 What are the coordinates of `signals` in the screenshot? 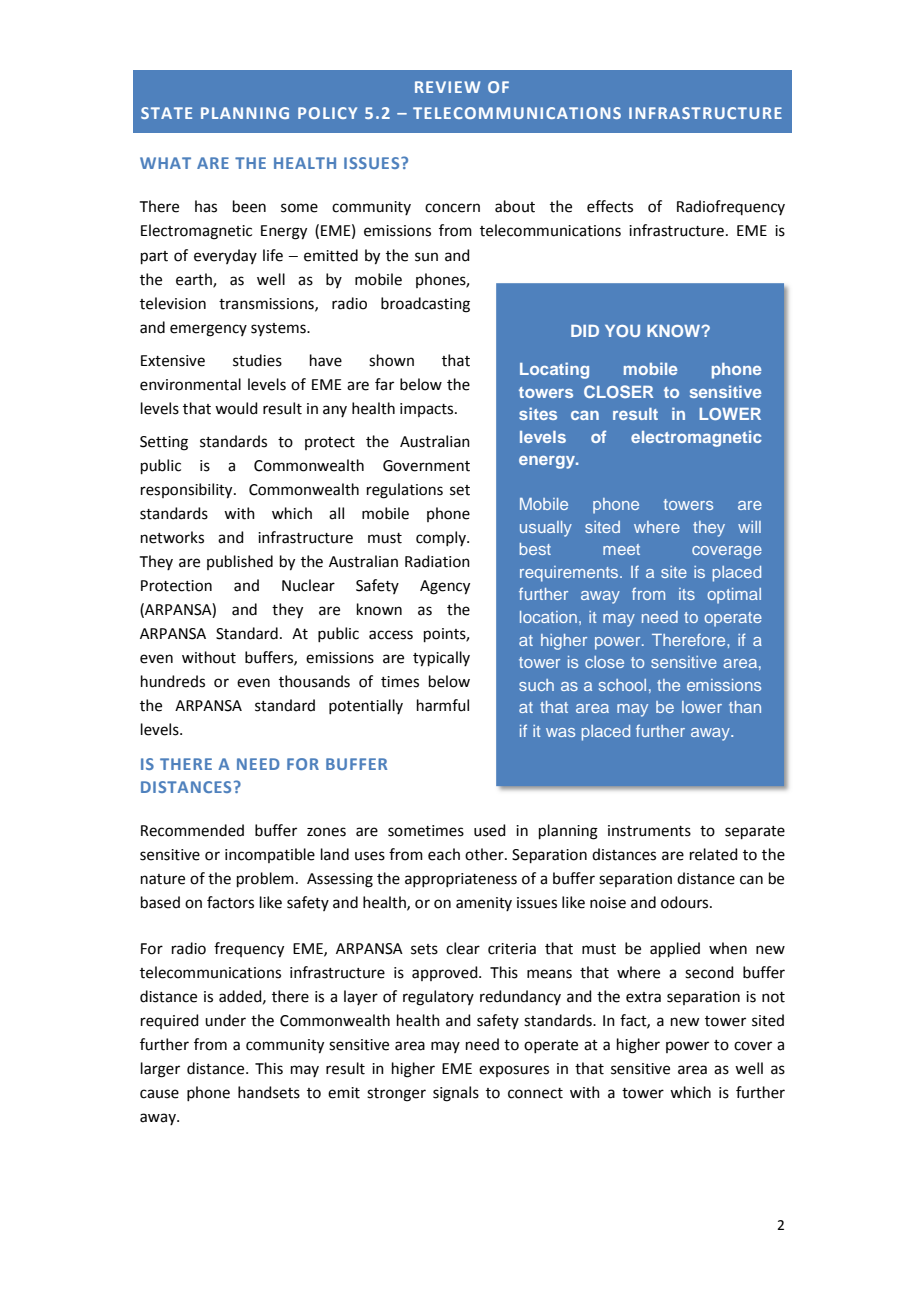 It's located at (456, 1094).
